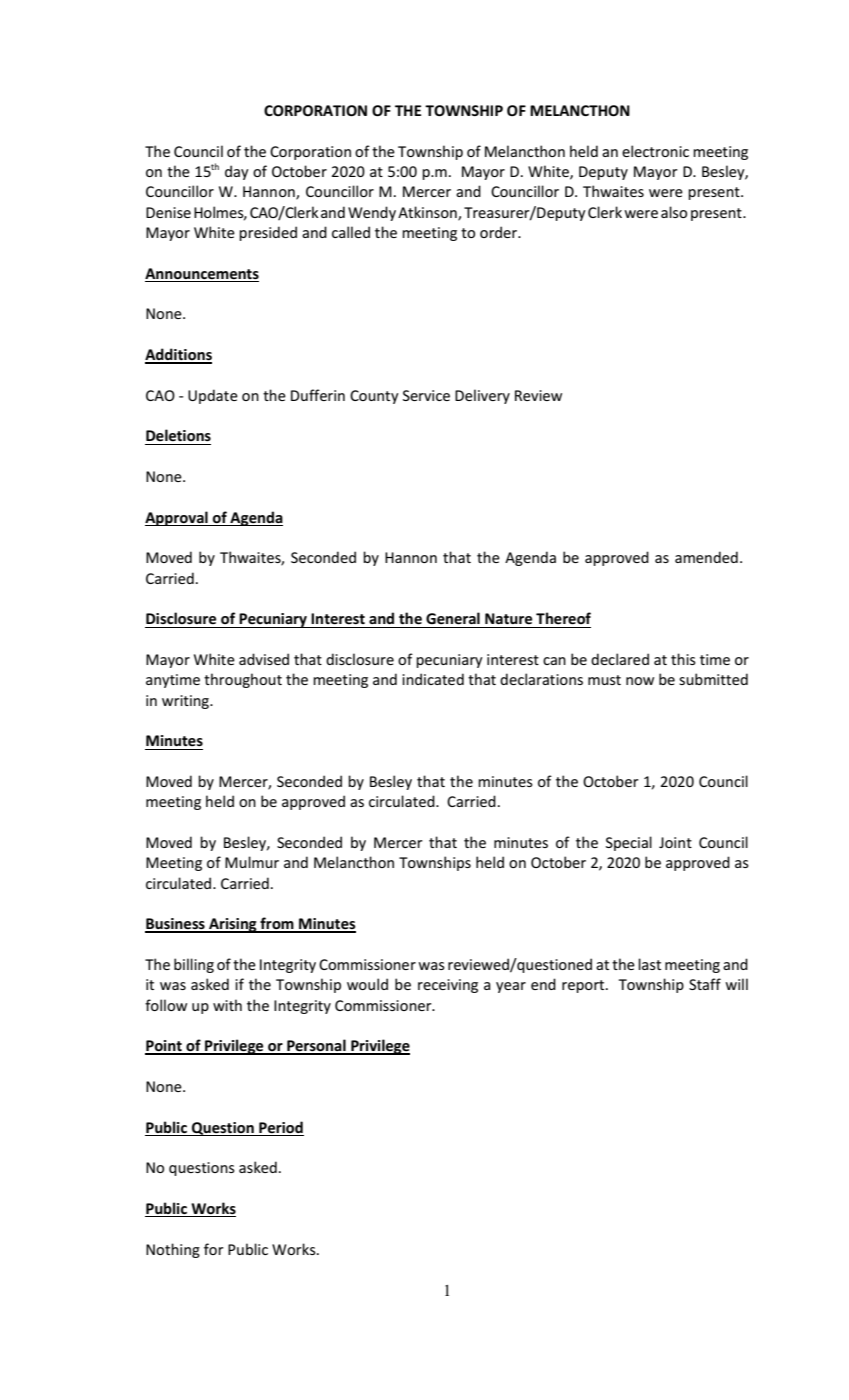 The height and width of the screenshot is (1400, 849). What do you see at coordinates (640, 681) in the screenshot?
I see `now` at bounding box center [640, 681].
